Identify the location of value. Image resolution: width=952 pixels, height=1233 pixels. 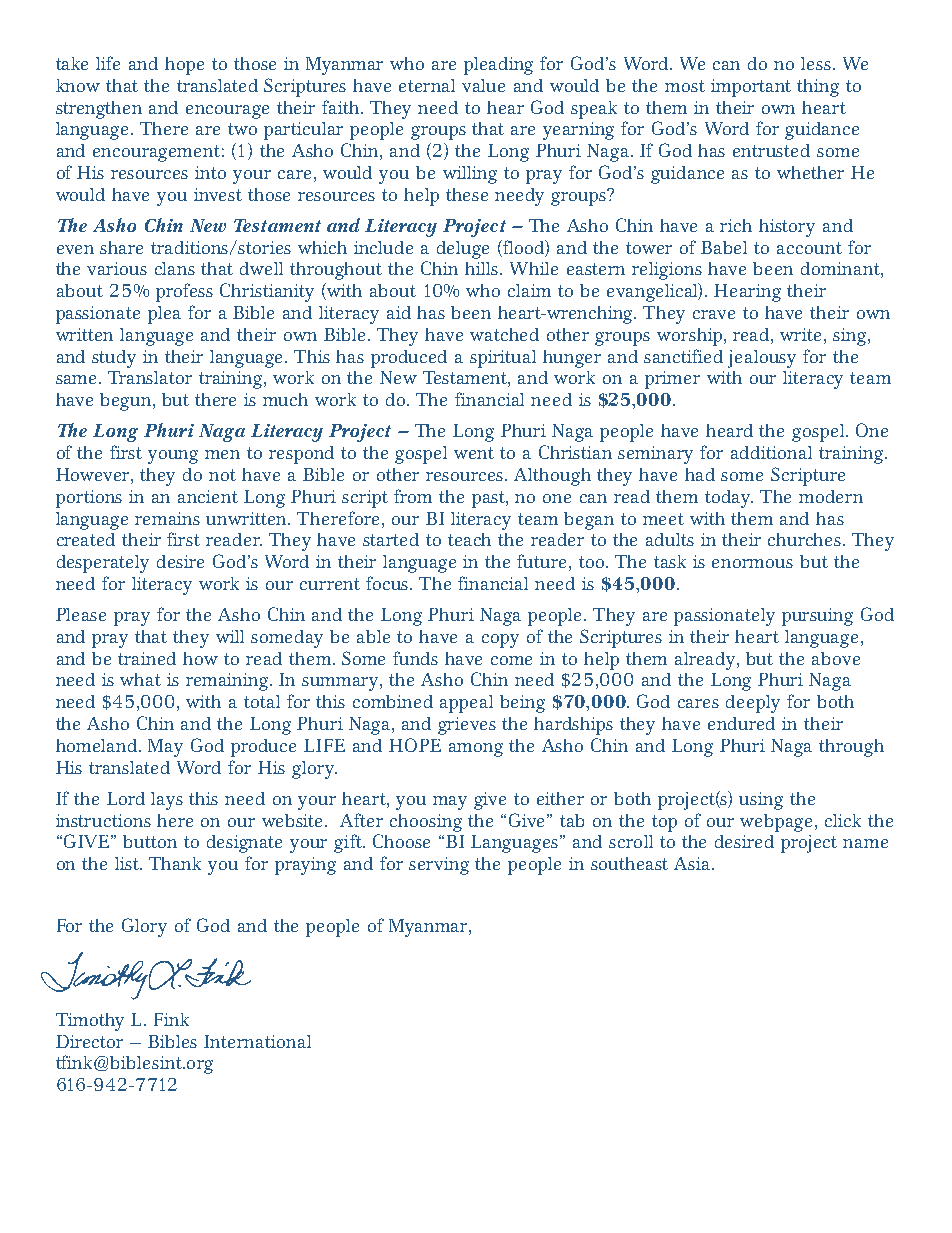
(483, 85).
